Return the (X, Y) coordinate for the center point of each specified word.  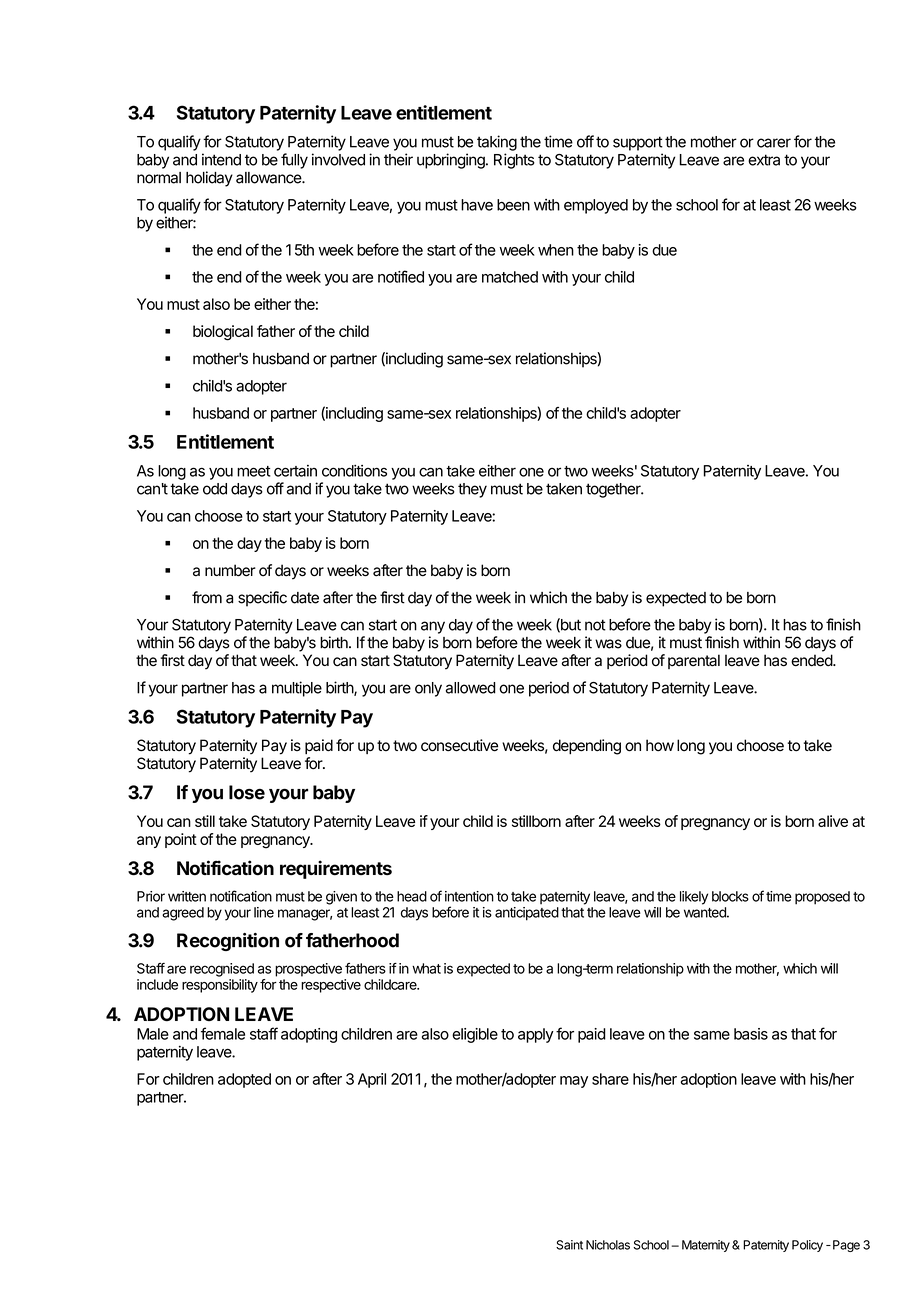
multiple (297, 689)
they (472, 490)
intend (221, 159)
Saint (569, 1245)
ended (812, 660)
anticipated (527, 914)
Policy (807, 1246)
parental (694, 661)
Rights (514, 161)
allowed (471, 688)
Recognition (228, 942)
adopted (244, 1080)
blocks (730, 896)
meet (254, 471)
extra (764, 160)
